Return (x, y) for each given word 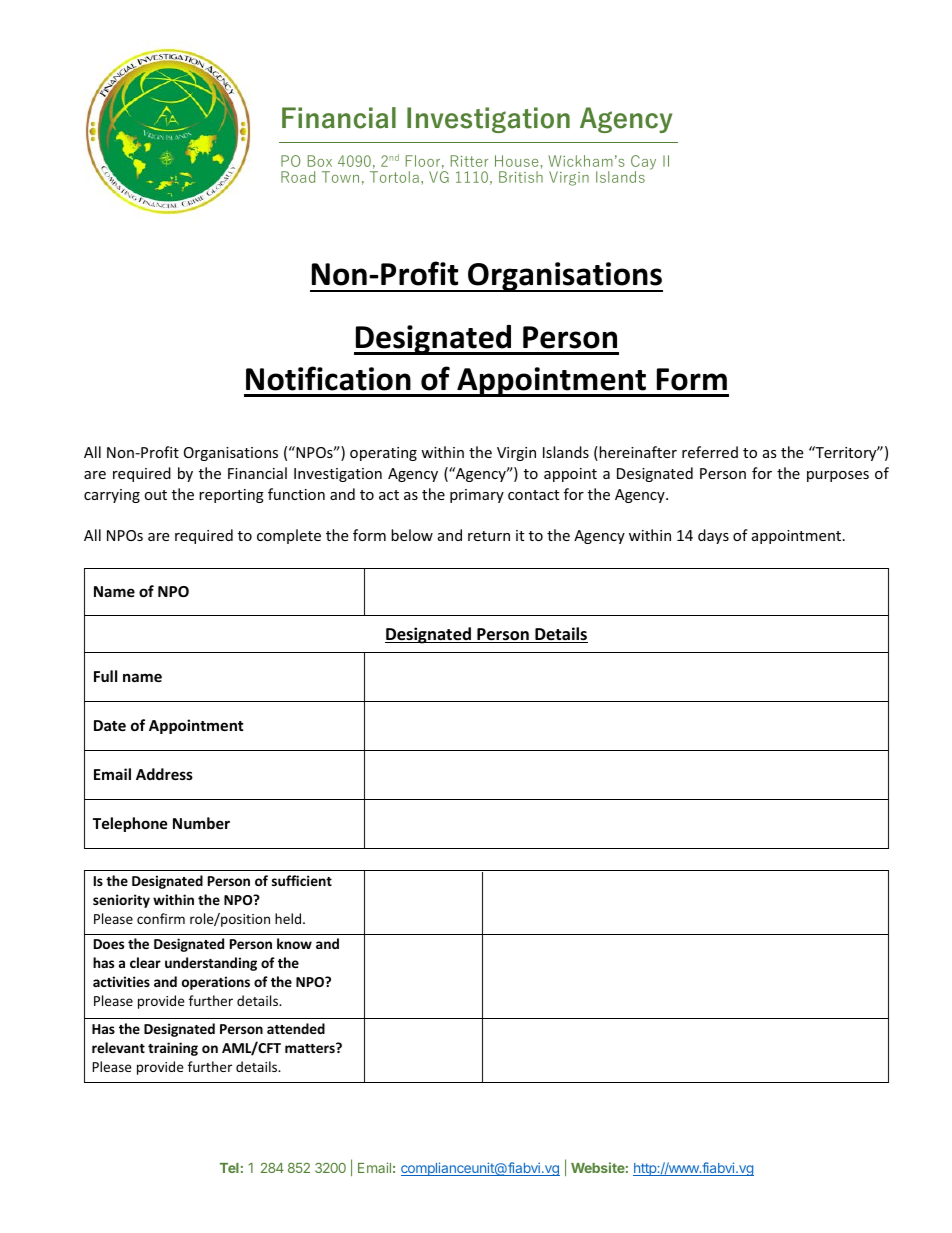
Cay (643, 163)
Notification (328, 378)
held (289, 918)
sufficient (302, 880)
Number (201, 823)
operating (383, 454)
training (173, 1049)
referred (710, 452)
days (713, 536)
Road (298, 177)
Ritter (469, 161)
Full (105, 676)
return (489, 536)
